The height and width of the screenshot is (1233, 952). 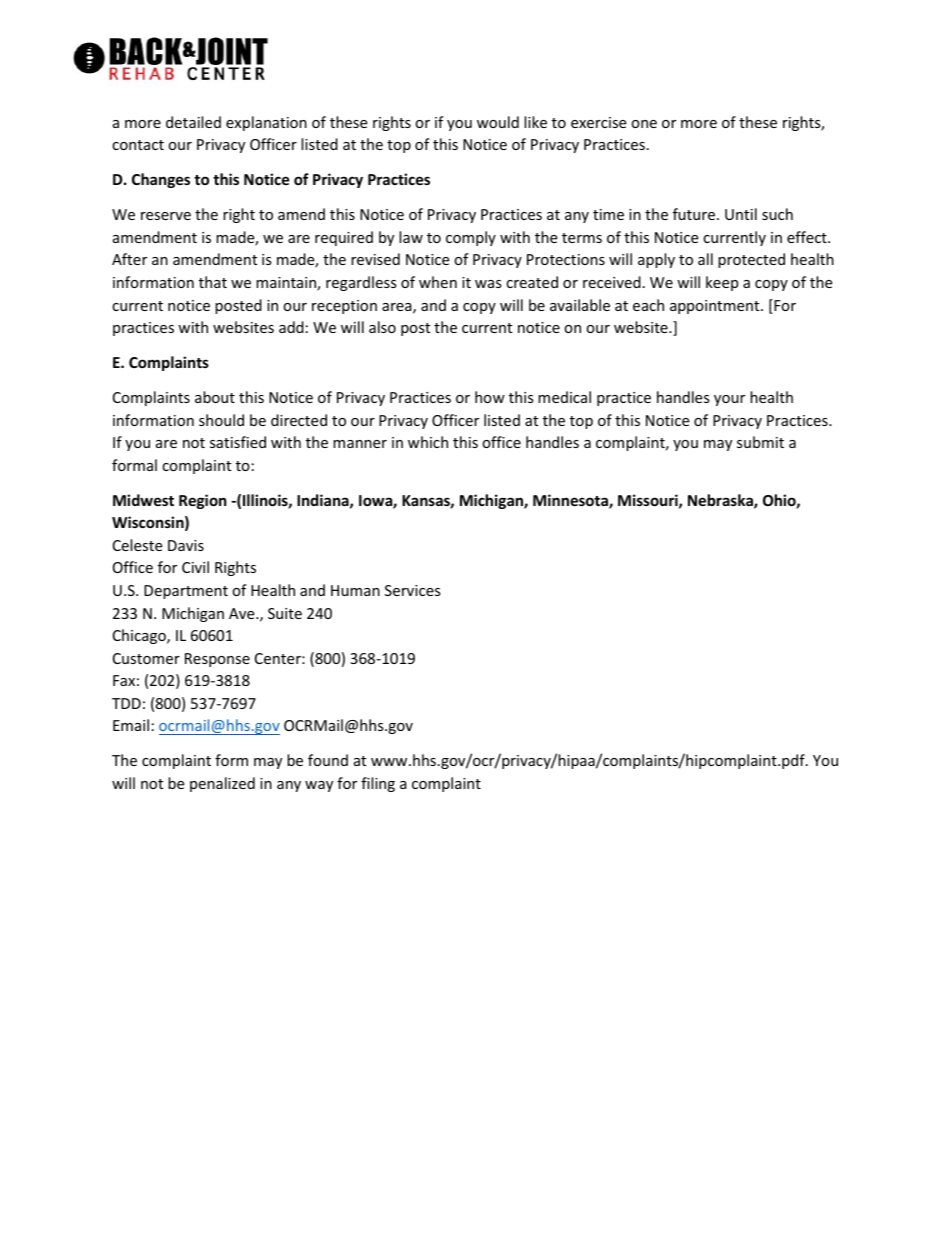 What do you see at coordinates (193, 122) in the screenshot?
I see `detailed` at bounding box center [193, 122].
